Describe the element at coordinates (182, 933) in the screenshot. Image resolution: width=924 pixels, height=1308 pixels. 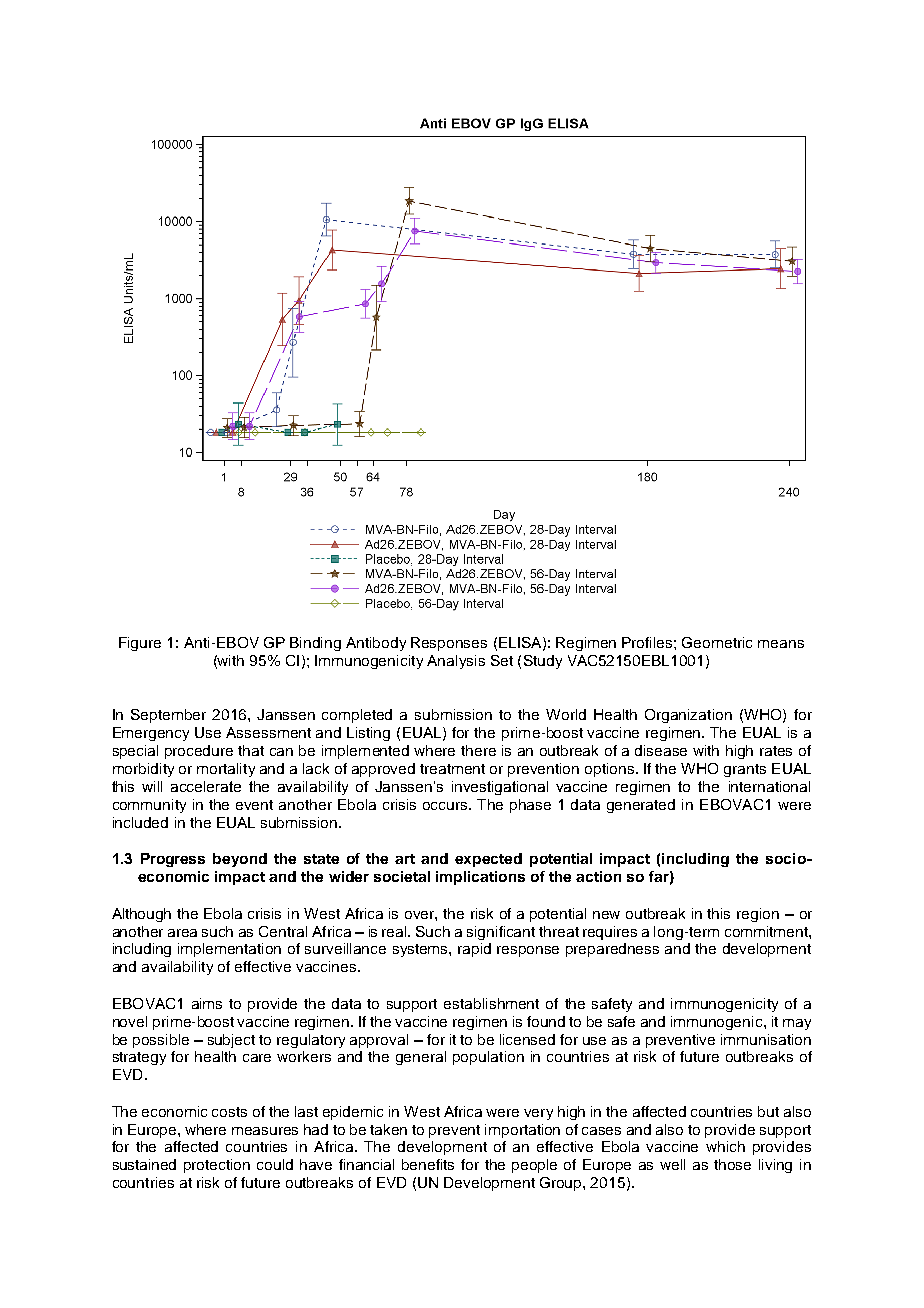
I see `area` at that location.
